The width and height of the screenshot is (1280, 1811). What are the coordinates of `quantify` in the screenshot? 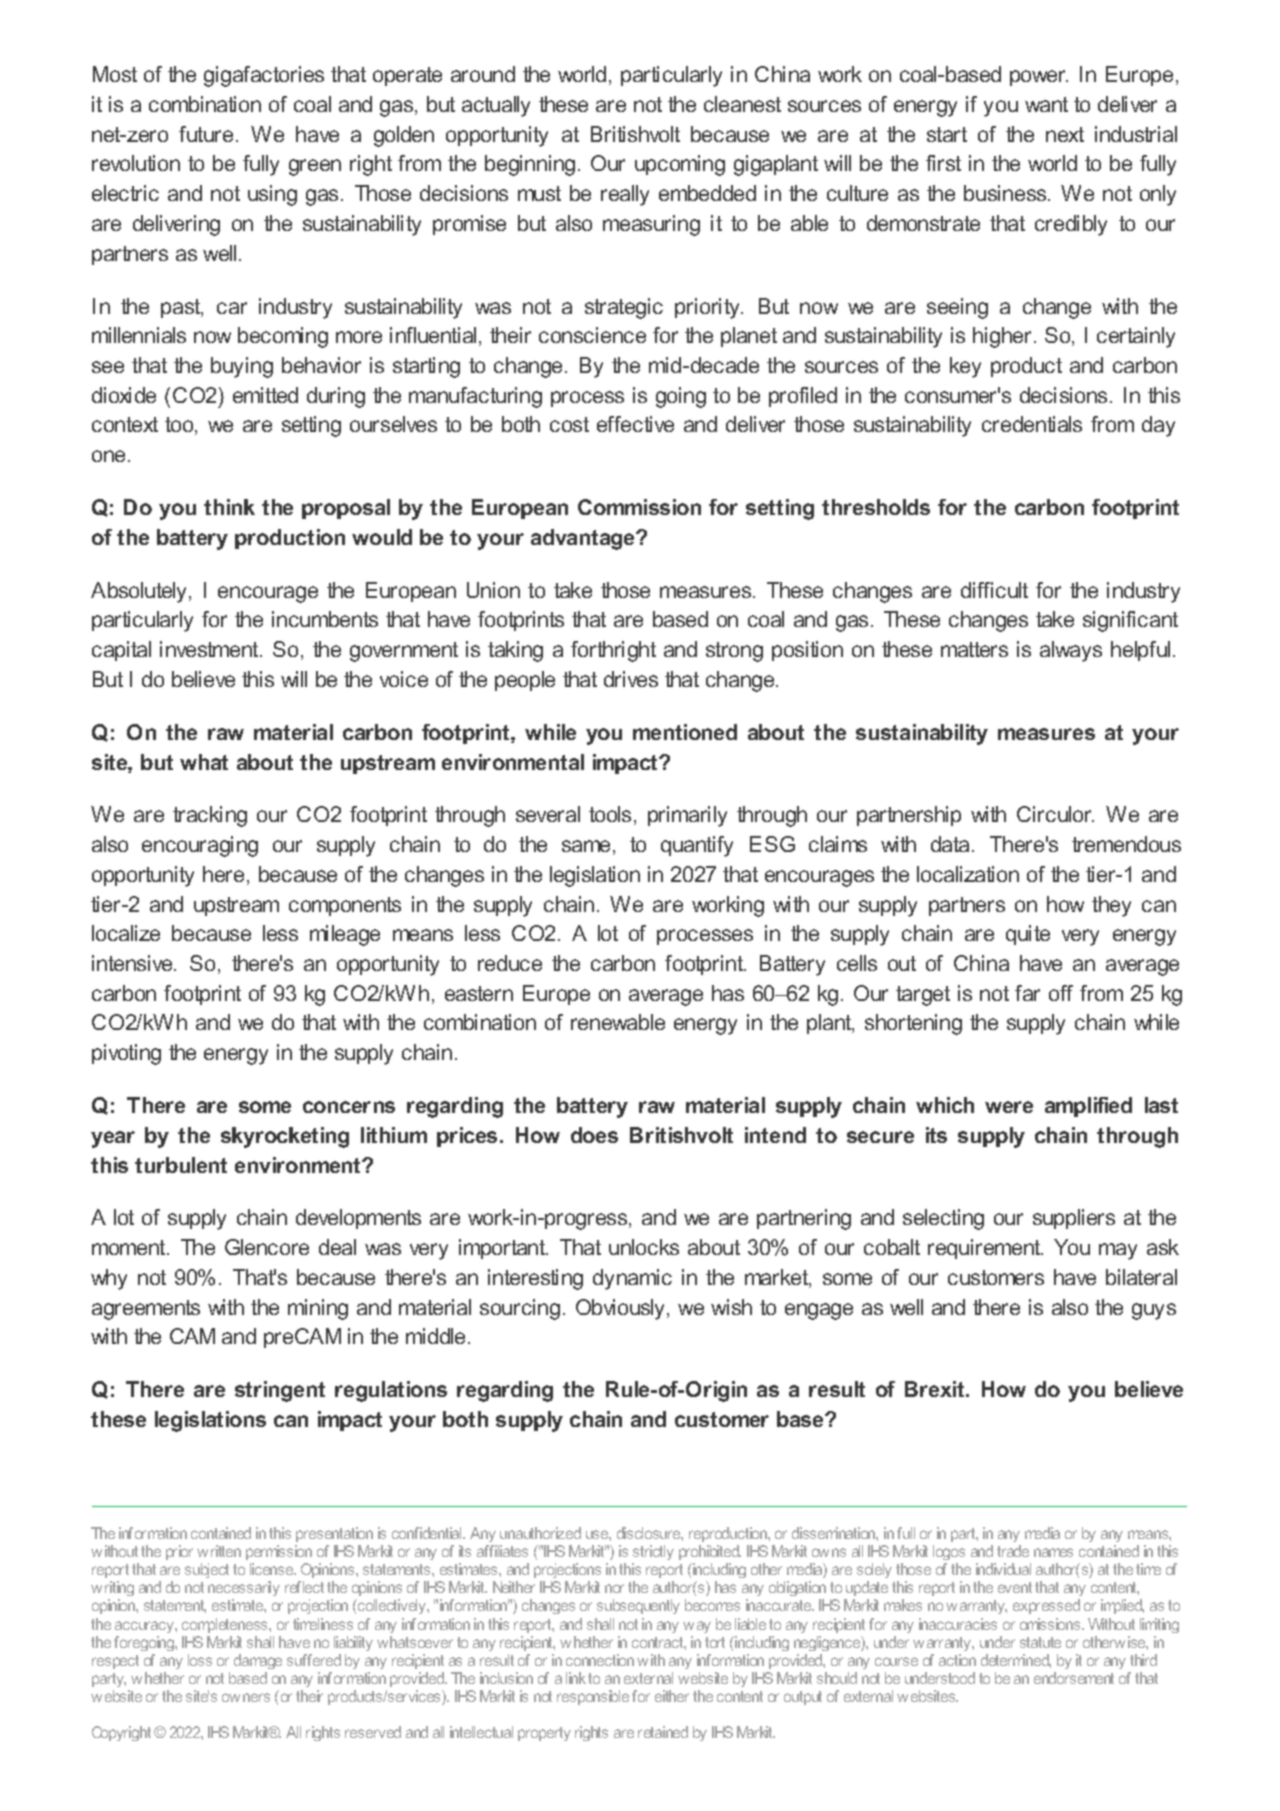 It's located at (697, 846).
